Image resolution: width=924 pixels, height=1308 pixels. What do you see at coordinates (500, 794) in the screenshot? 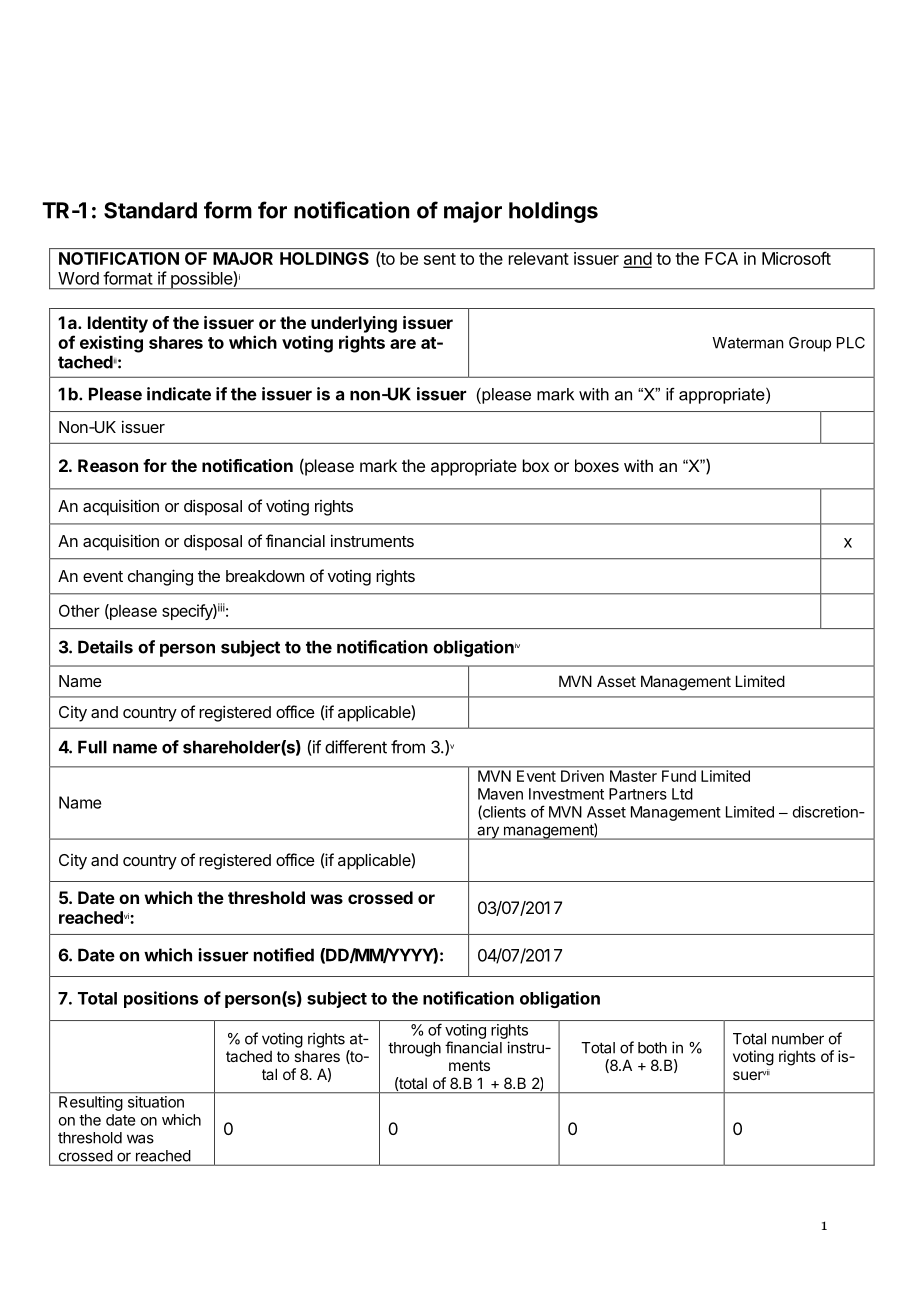
I see `Maven` at bounding box center [500, 794].
